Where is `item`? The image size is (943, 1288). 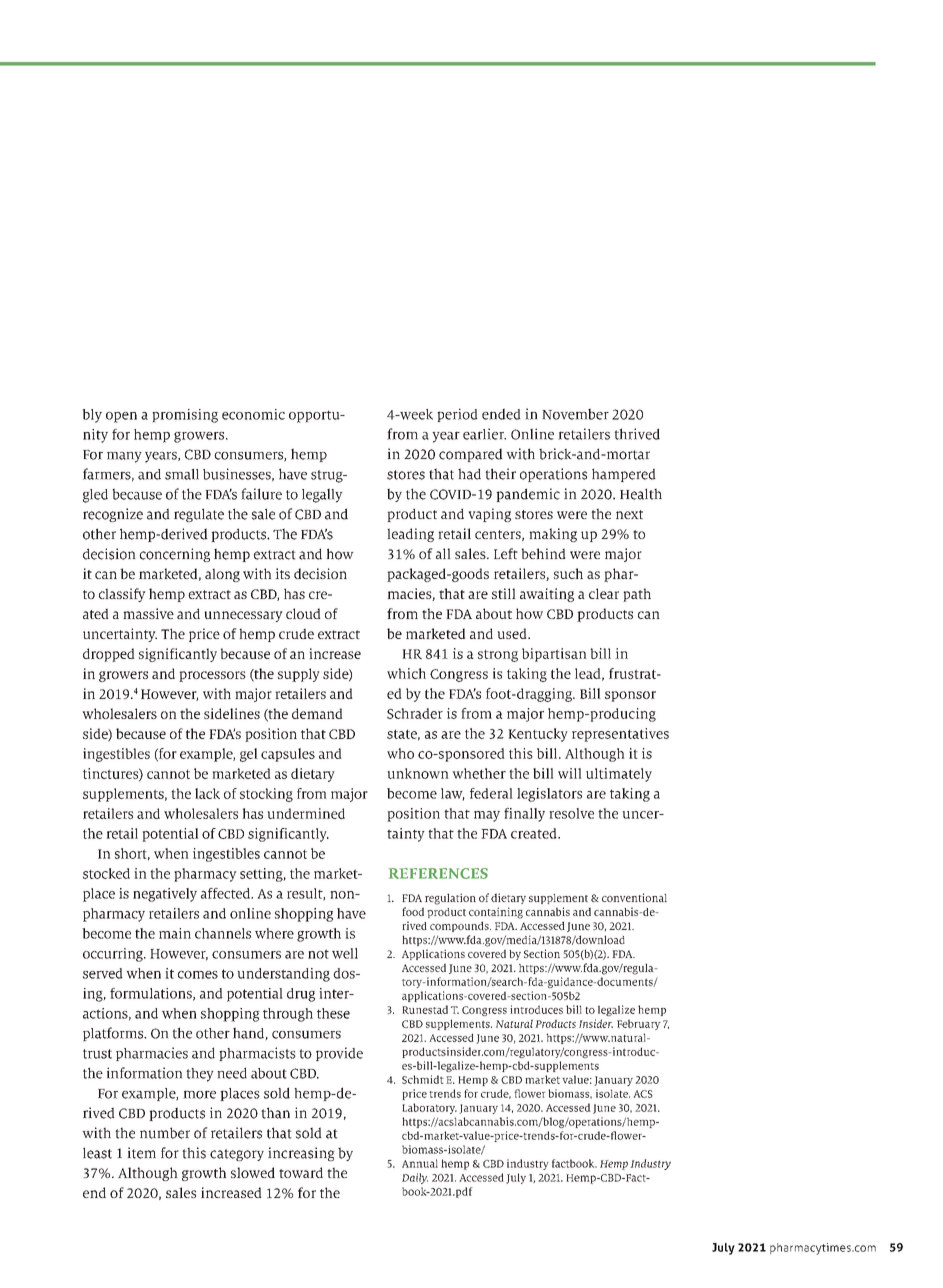
item is located at coordinates (141, 1153).
